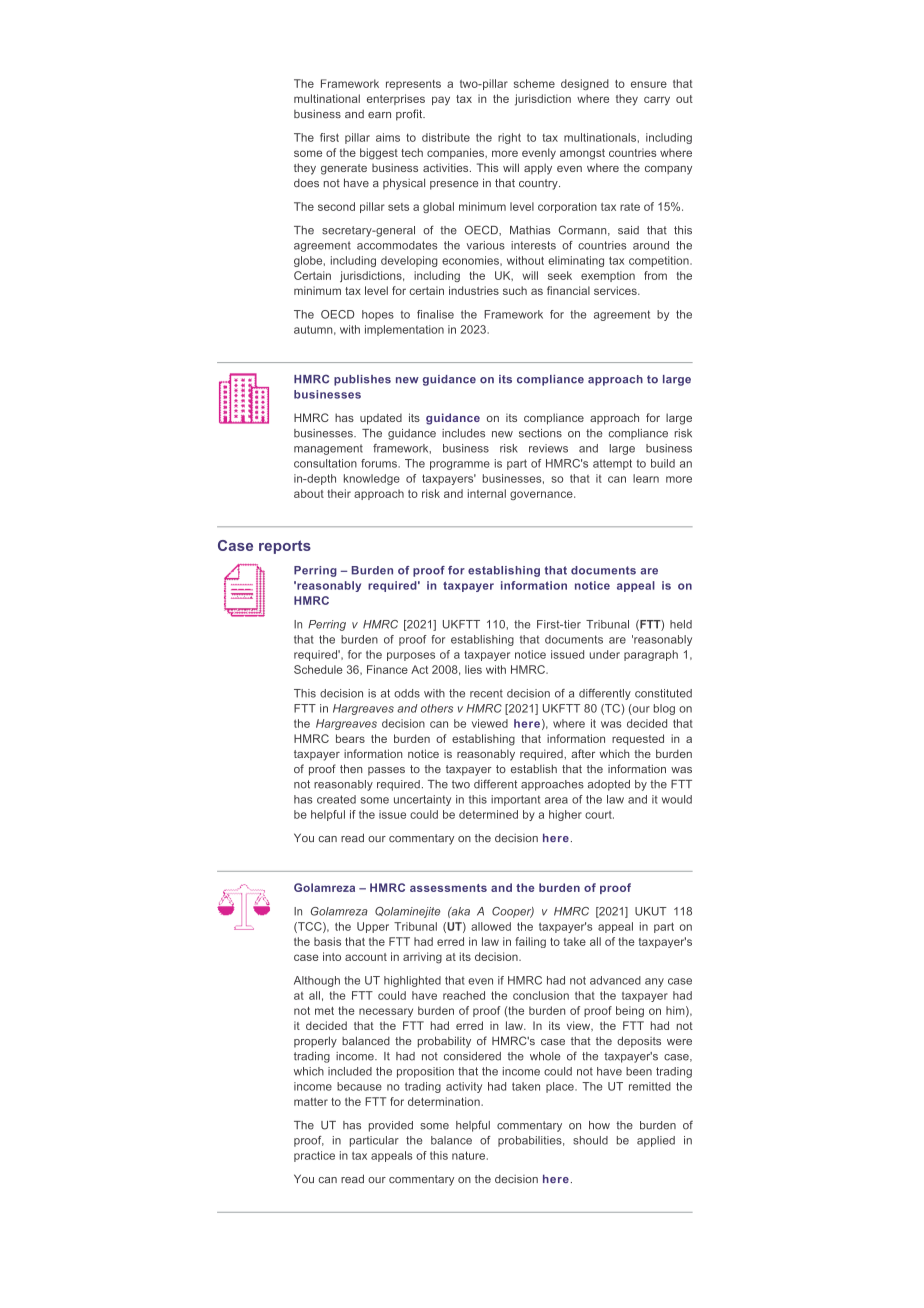  I want to click on matter, so click(311, 1102).
